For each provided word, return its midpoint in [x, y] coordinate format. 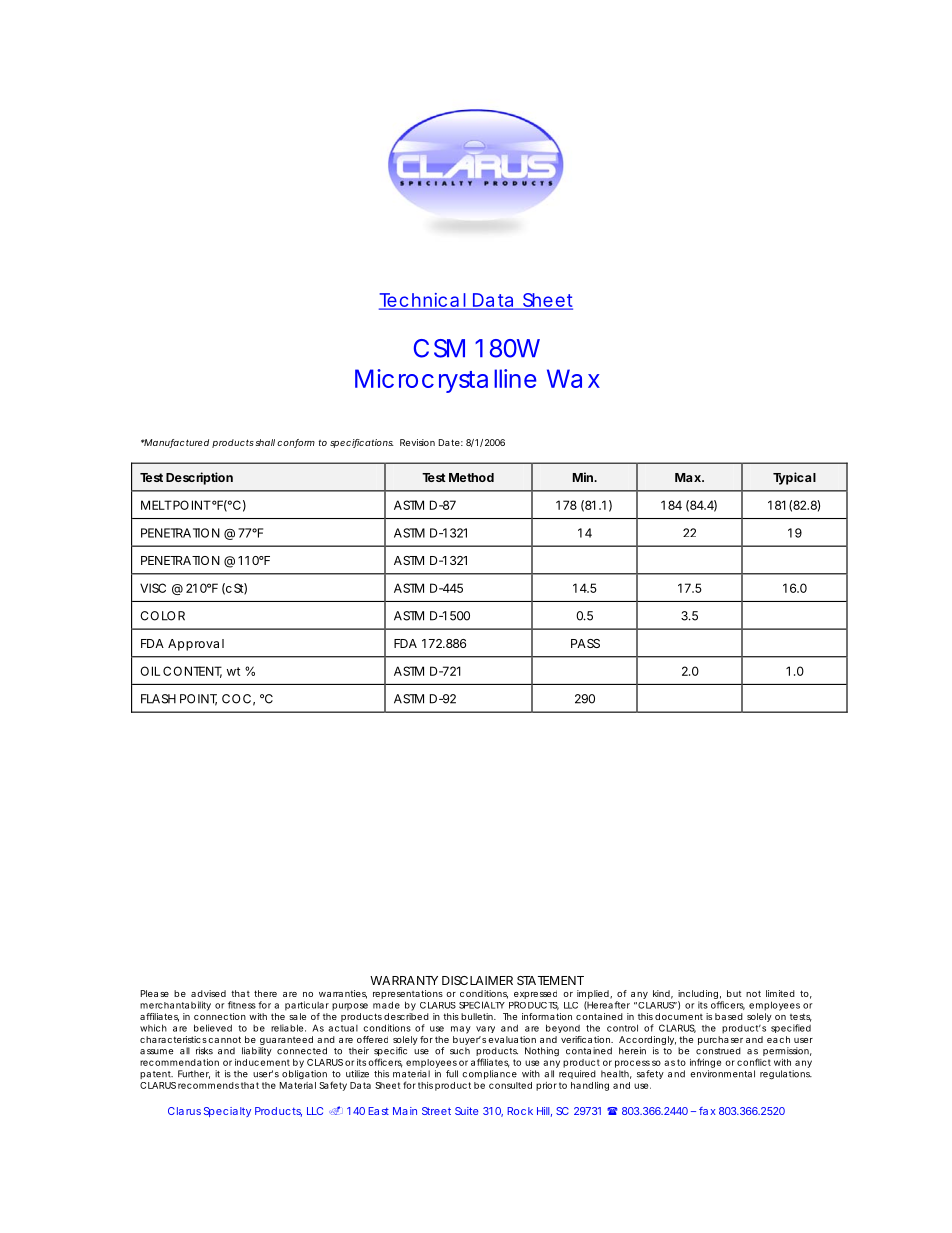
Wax [573, 378]
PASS [585, 643]
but [734, 993]
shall [265, 442]
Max [689, 477]
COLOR [162, 616]
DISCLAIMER [477, 980]
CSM [439, 348]
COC [236, 699]
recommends [208, 1085]
